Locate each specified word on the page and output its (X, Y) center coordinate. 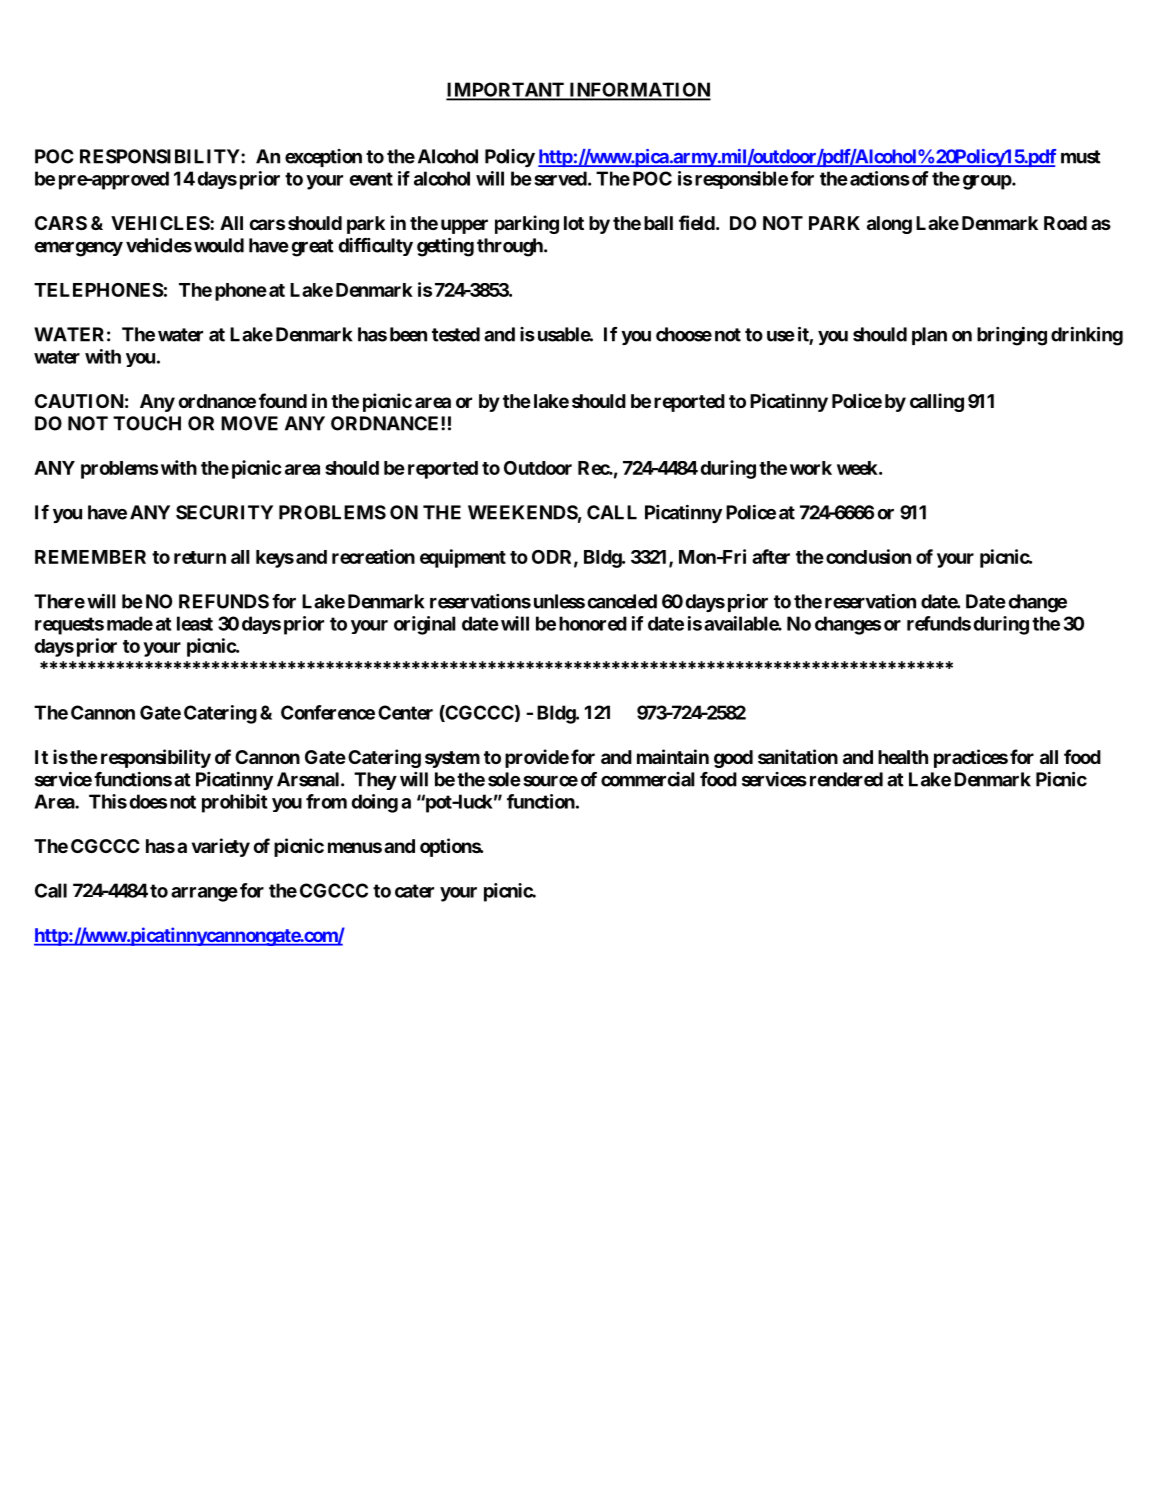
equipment (463, 558)
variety (221, 847)
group (988, 182)
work (811, 468)
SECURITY (224, 512)
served (560, 178)
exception (323, 158)
